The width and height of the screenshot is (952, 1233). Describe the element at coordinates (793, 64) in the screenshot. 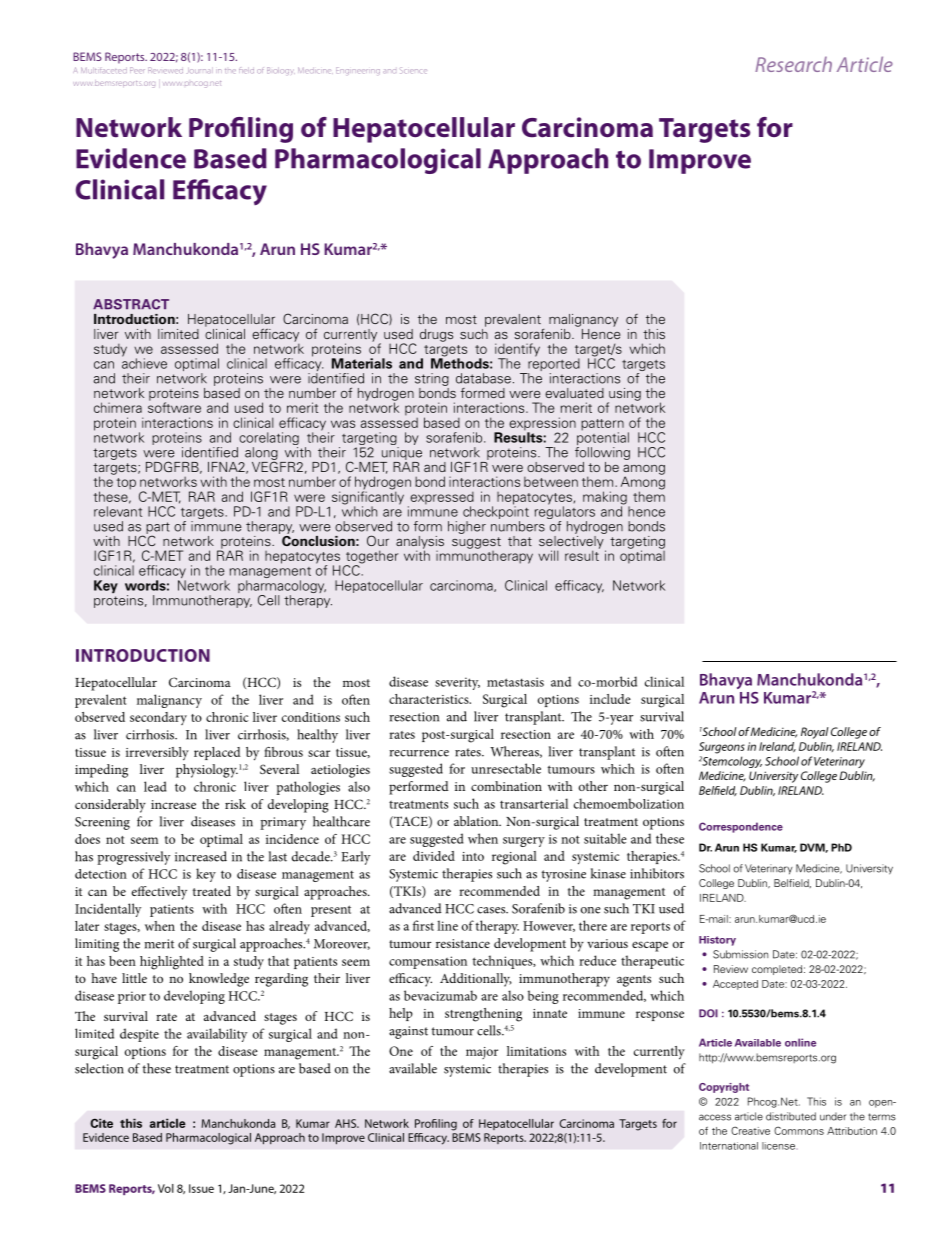

I see `Research` at that location.
